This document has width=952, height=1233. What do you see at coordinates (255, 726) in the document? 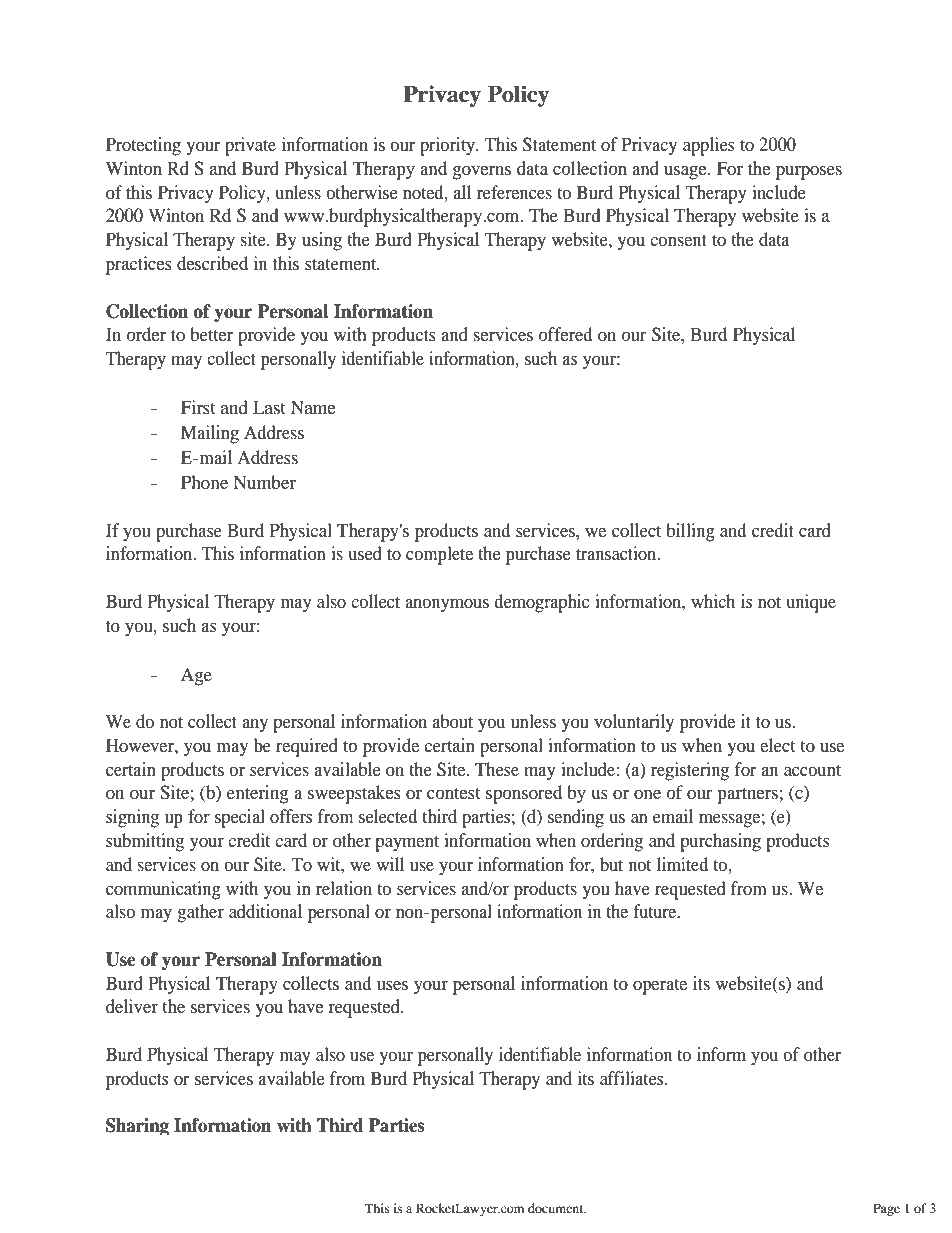
I see `any` at bounding box center [255, 726].
